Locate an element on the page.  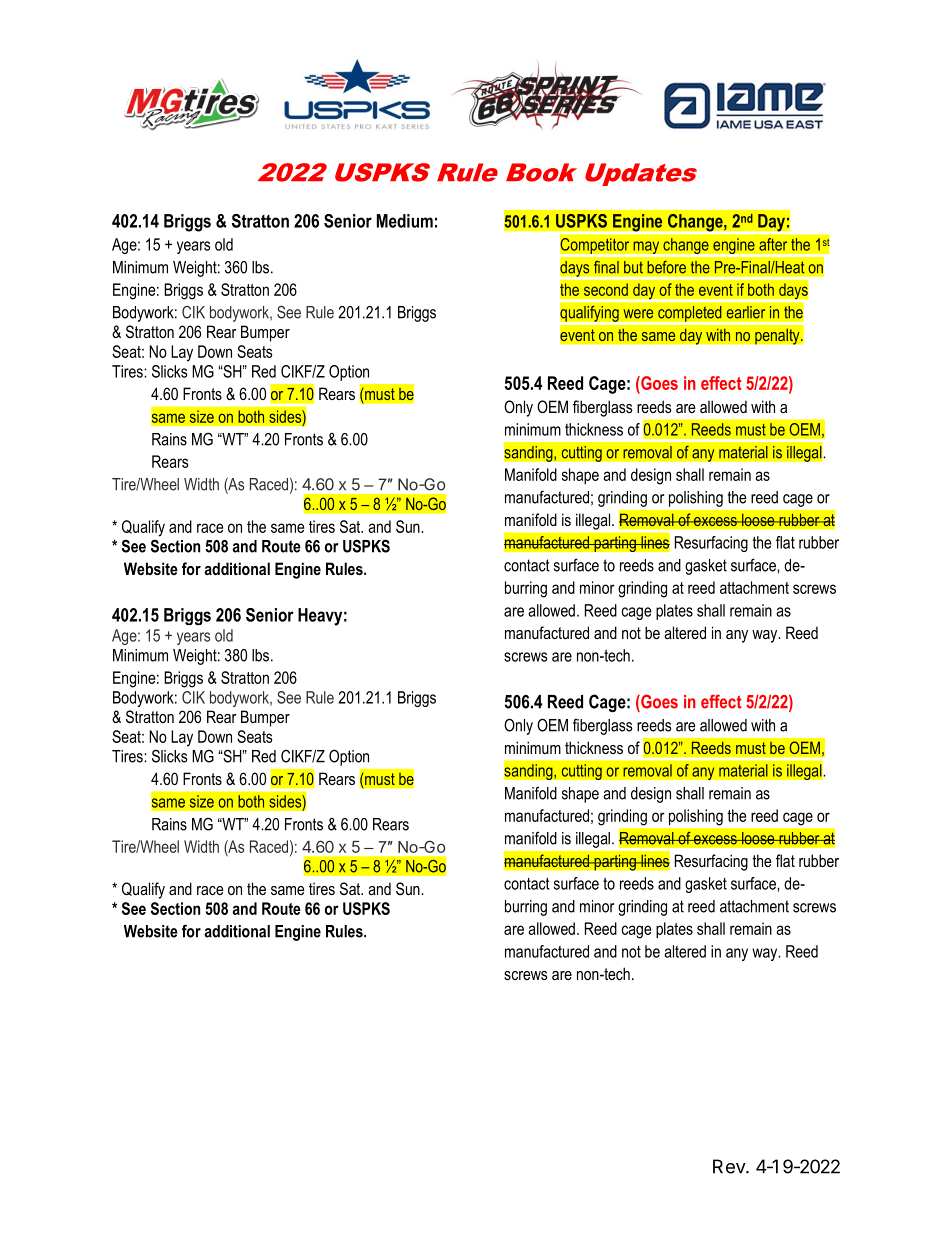
after is located at coordinates (773, 244).
